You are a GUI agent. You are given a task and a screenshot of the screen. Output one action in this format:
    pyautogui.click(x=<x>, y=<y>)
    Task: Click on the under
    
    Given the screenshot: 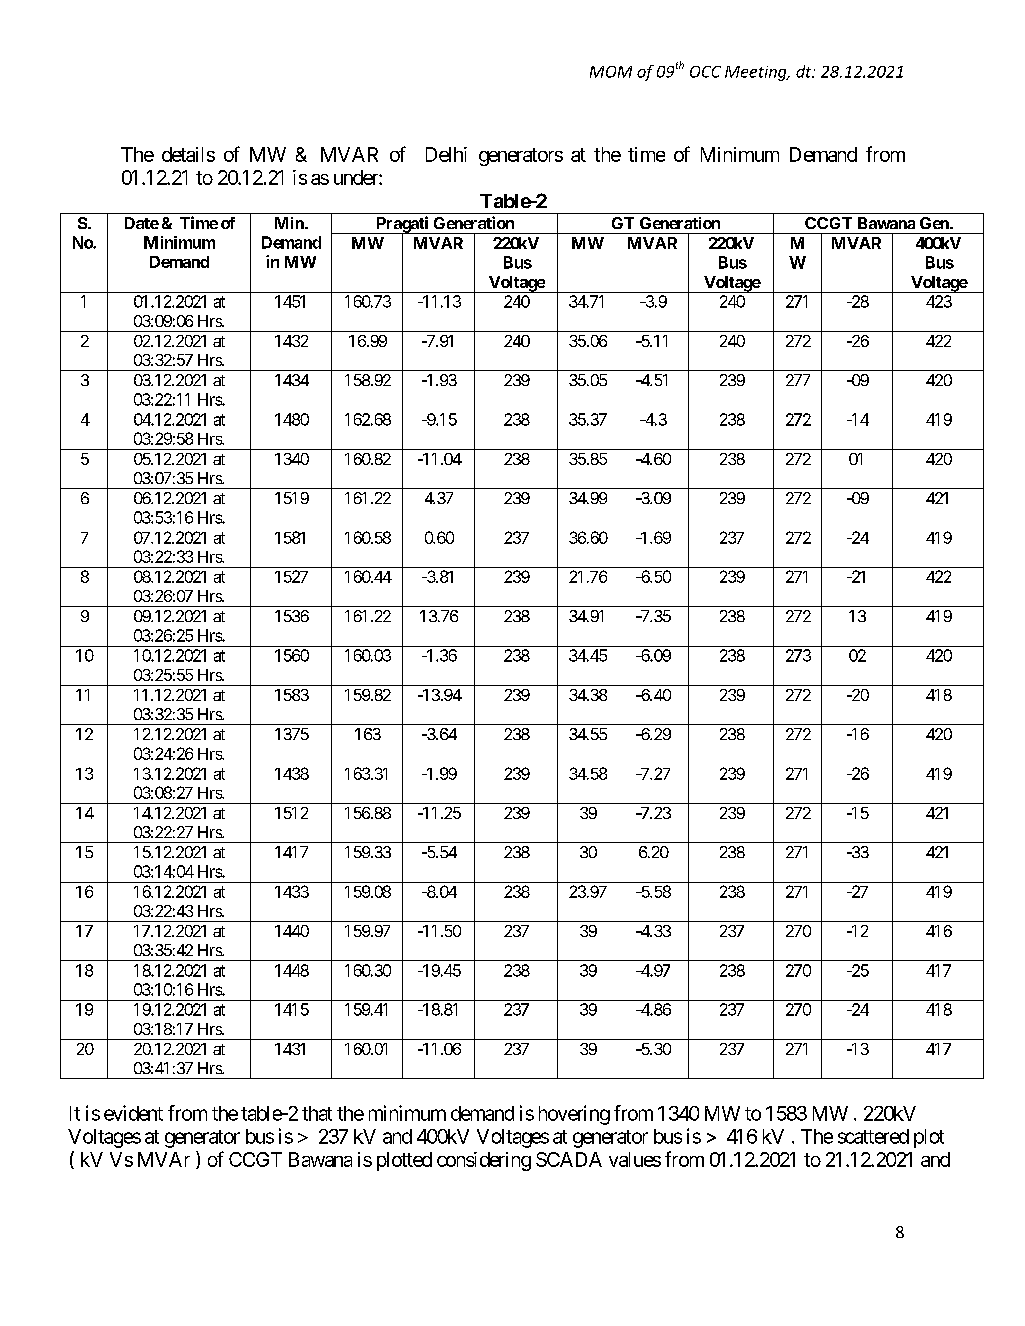 What is the action you would take?
    pyautogui.click(x=357, y=177)
